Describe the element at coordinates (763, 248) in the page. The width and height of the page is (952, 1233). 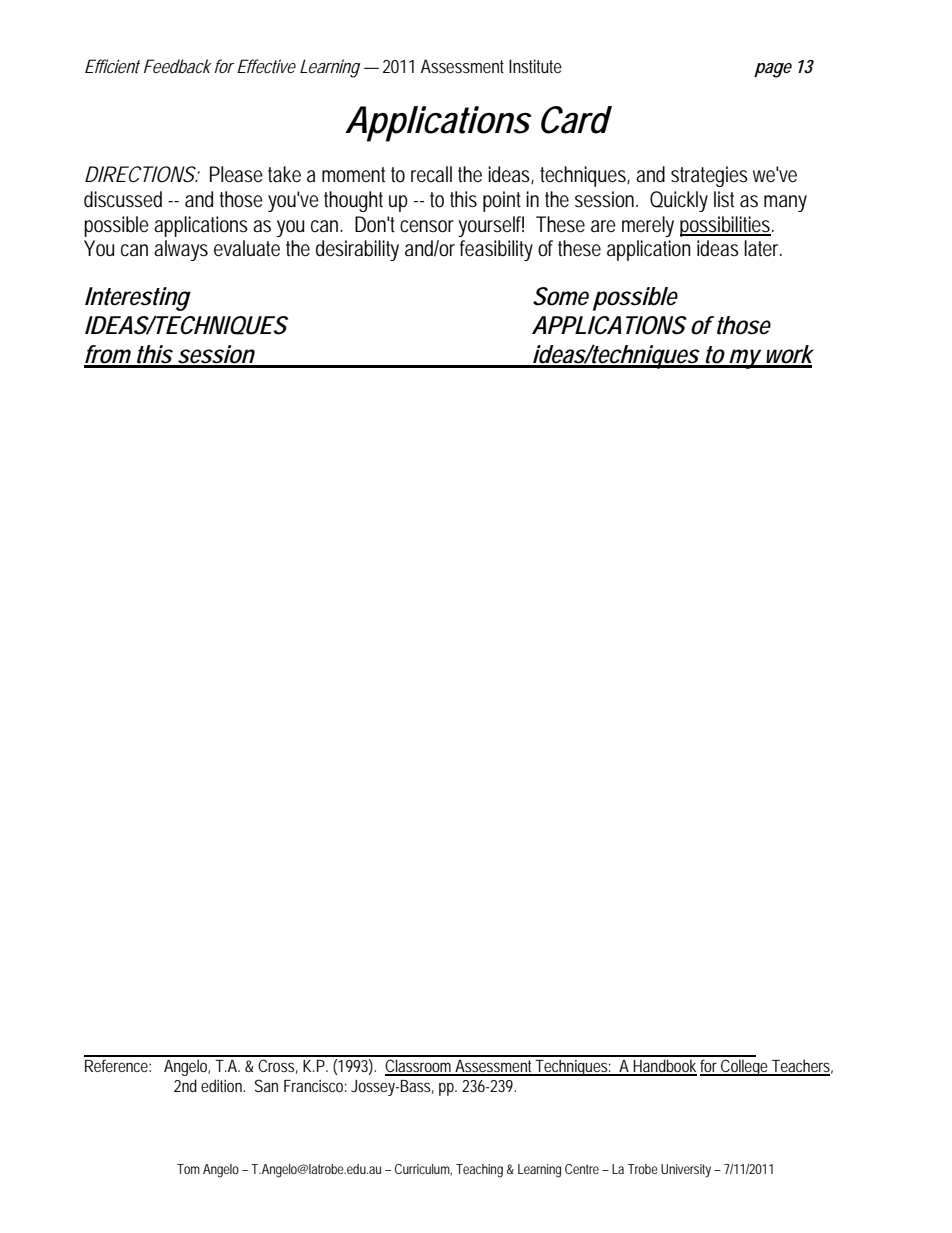
I see `later` at that location.
